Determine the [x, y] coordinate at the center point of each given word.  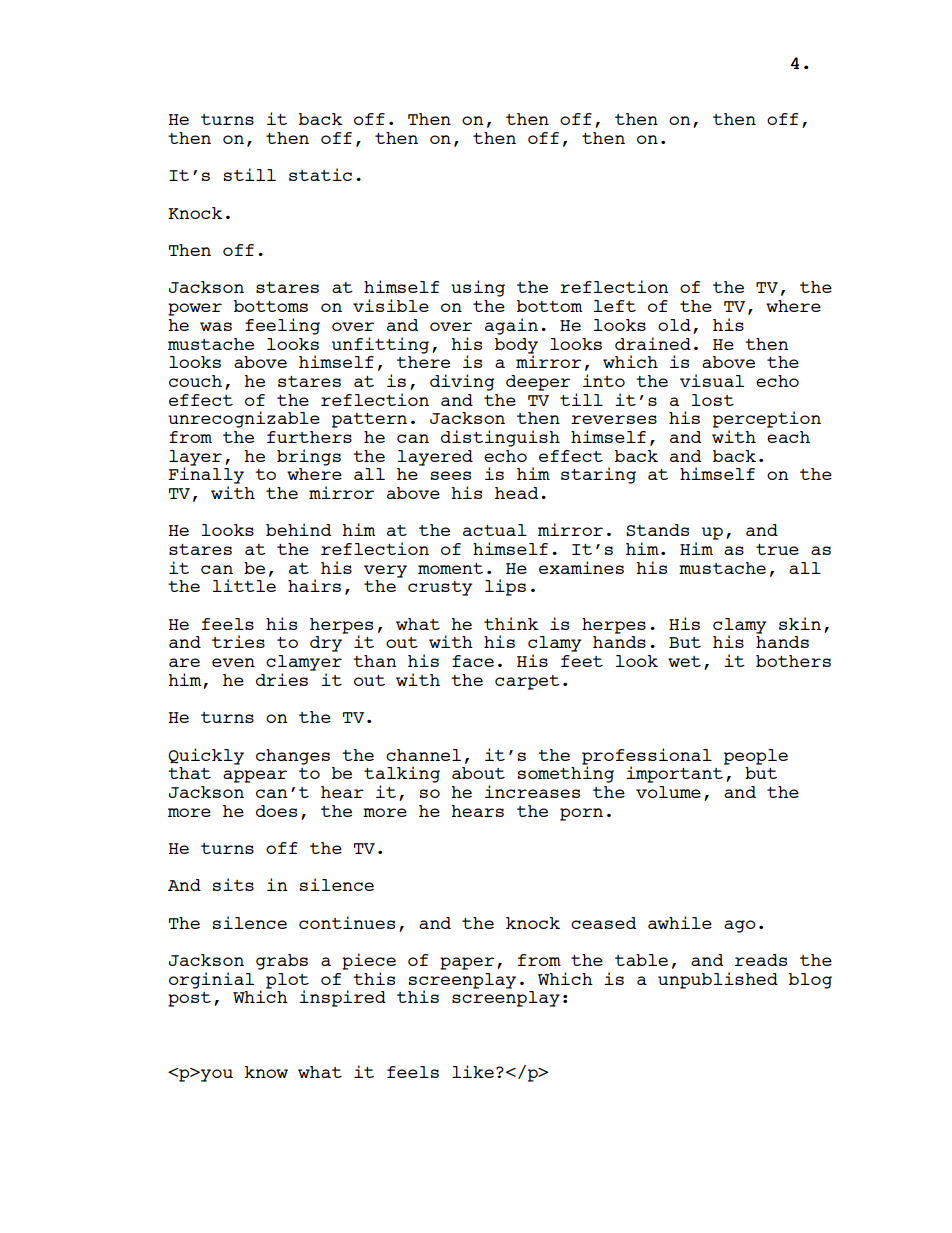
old [674, 325]
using [478, 288]
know [266, 1072]
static [320, 174]
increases [532, 791]
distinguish [500, 438]
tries [238, 641]
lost [713, 400]
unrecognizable [244, 419]
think [511, 623]
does [276, 811]
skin [800, 623]
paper [467, 963]
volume [668, 792]
